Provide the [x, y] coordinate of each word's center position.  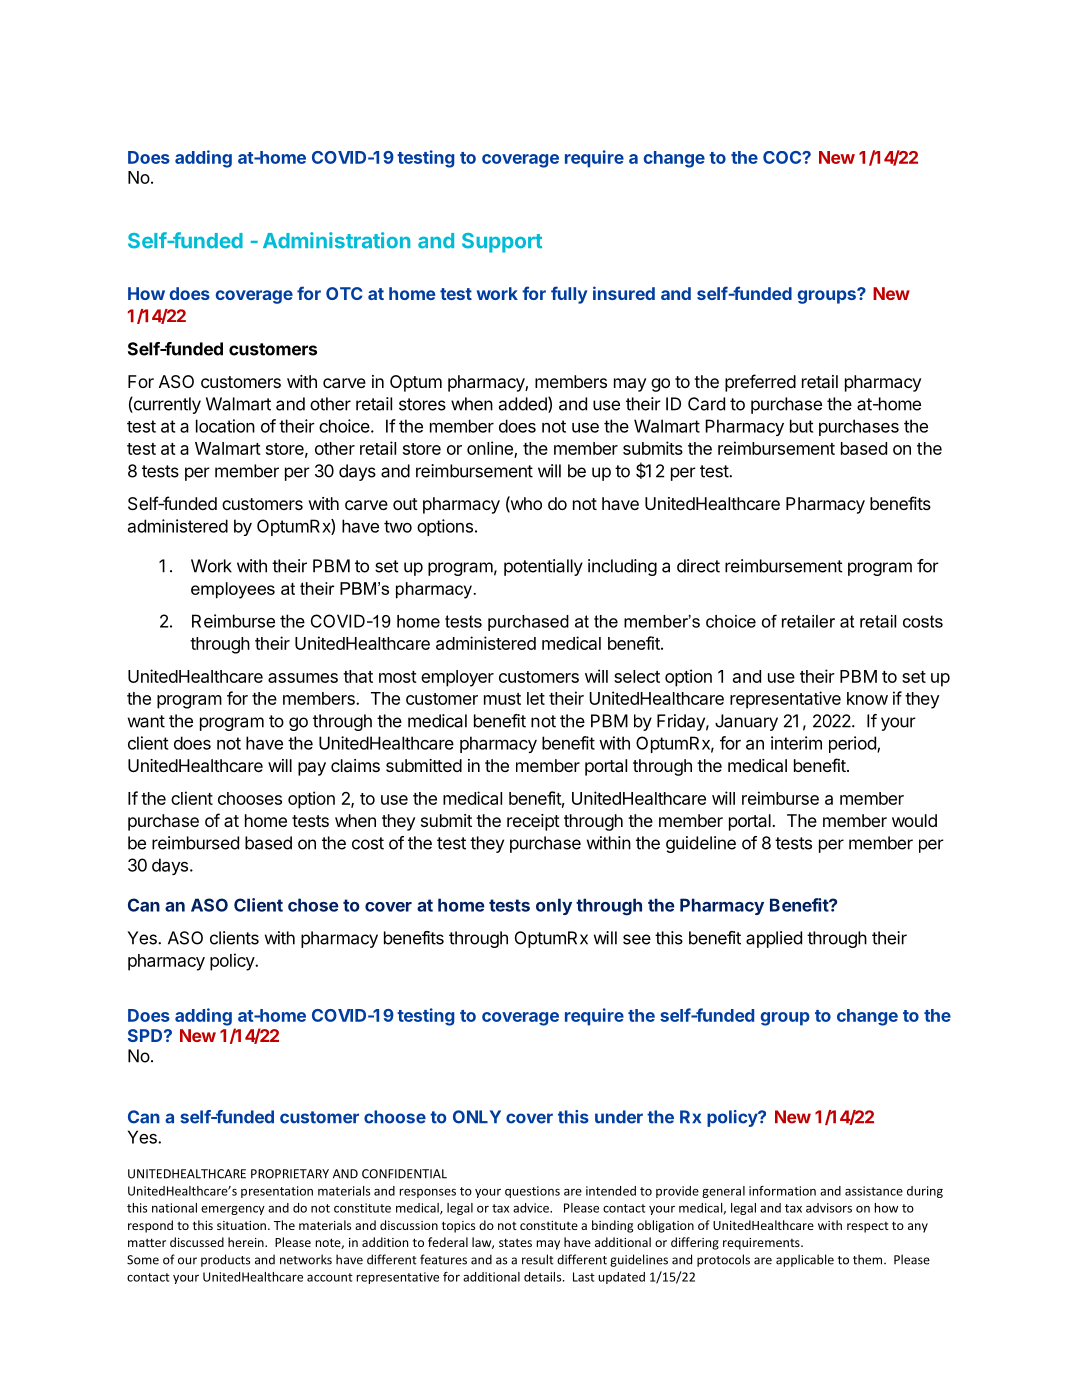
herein [247, 1242]
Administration [336, 240]
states [515, 1242]
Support [502, 243]
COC [783, 157]
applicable [805, 1260]
